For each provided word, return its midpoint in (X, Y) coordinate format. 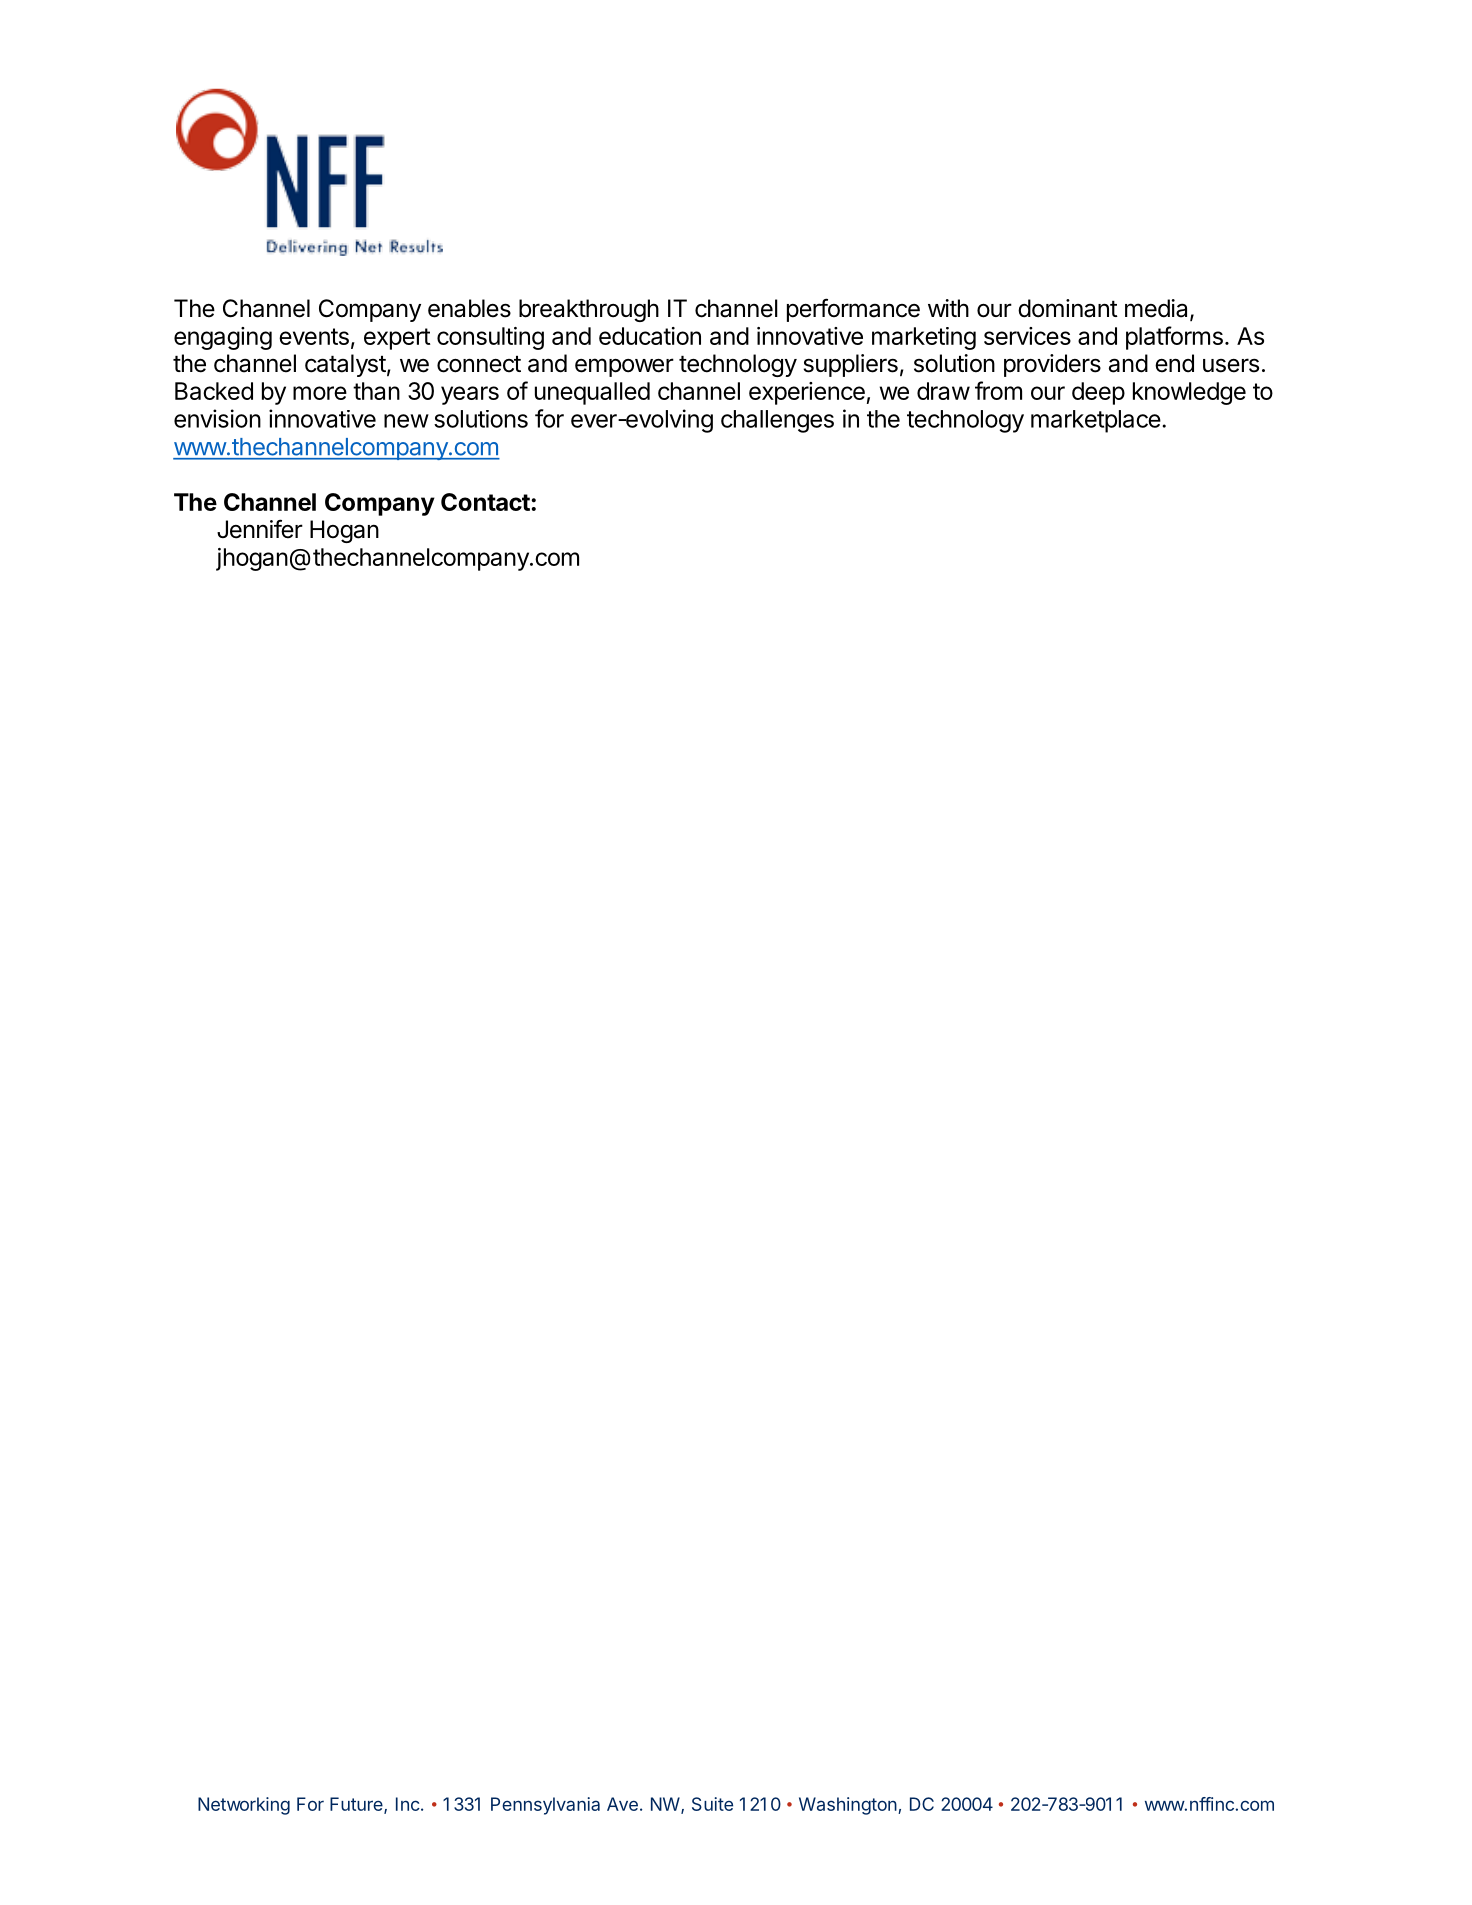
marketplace (1096, 421)
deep (1098, 393)
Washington (848, 1806)
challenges (777, 421)
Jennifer (260, 529)
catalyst (345, 365)
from (998, 390)
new (406, 421)
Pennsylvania (545, 1806)
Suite (712, 1804)
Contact (486, 502)
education (650, 336)
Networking (244, 1806)
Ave (622, 1804)
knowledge (1189, 393)
